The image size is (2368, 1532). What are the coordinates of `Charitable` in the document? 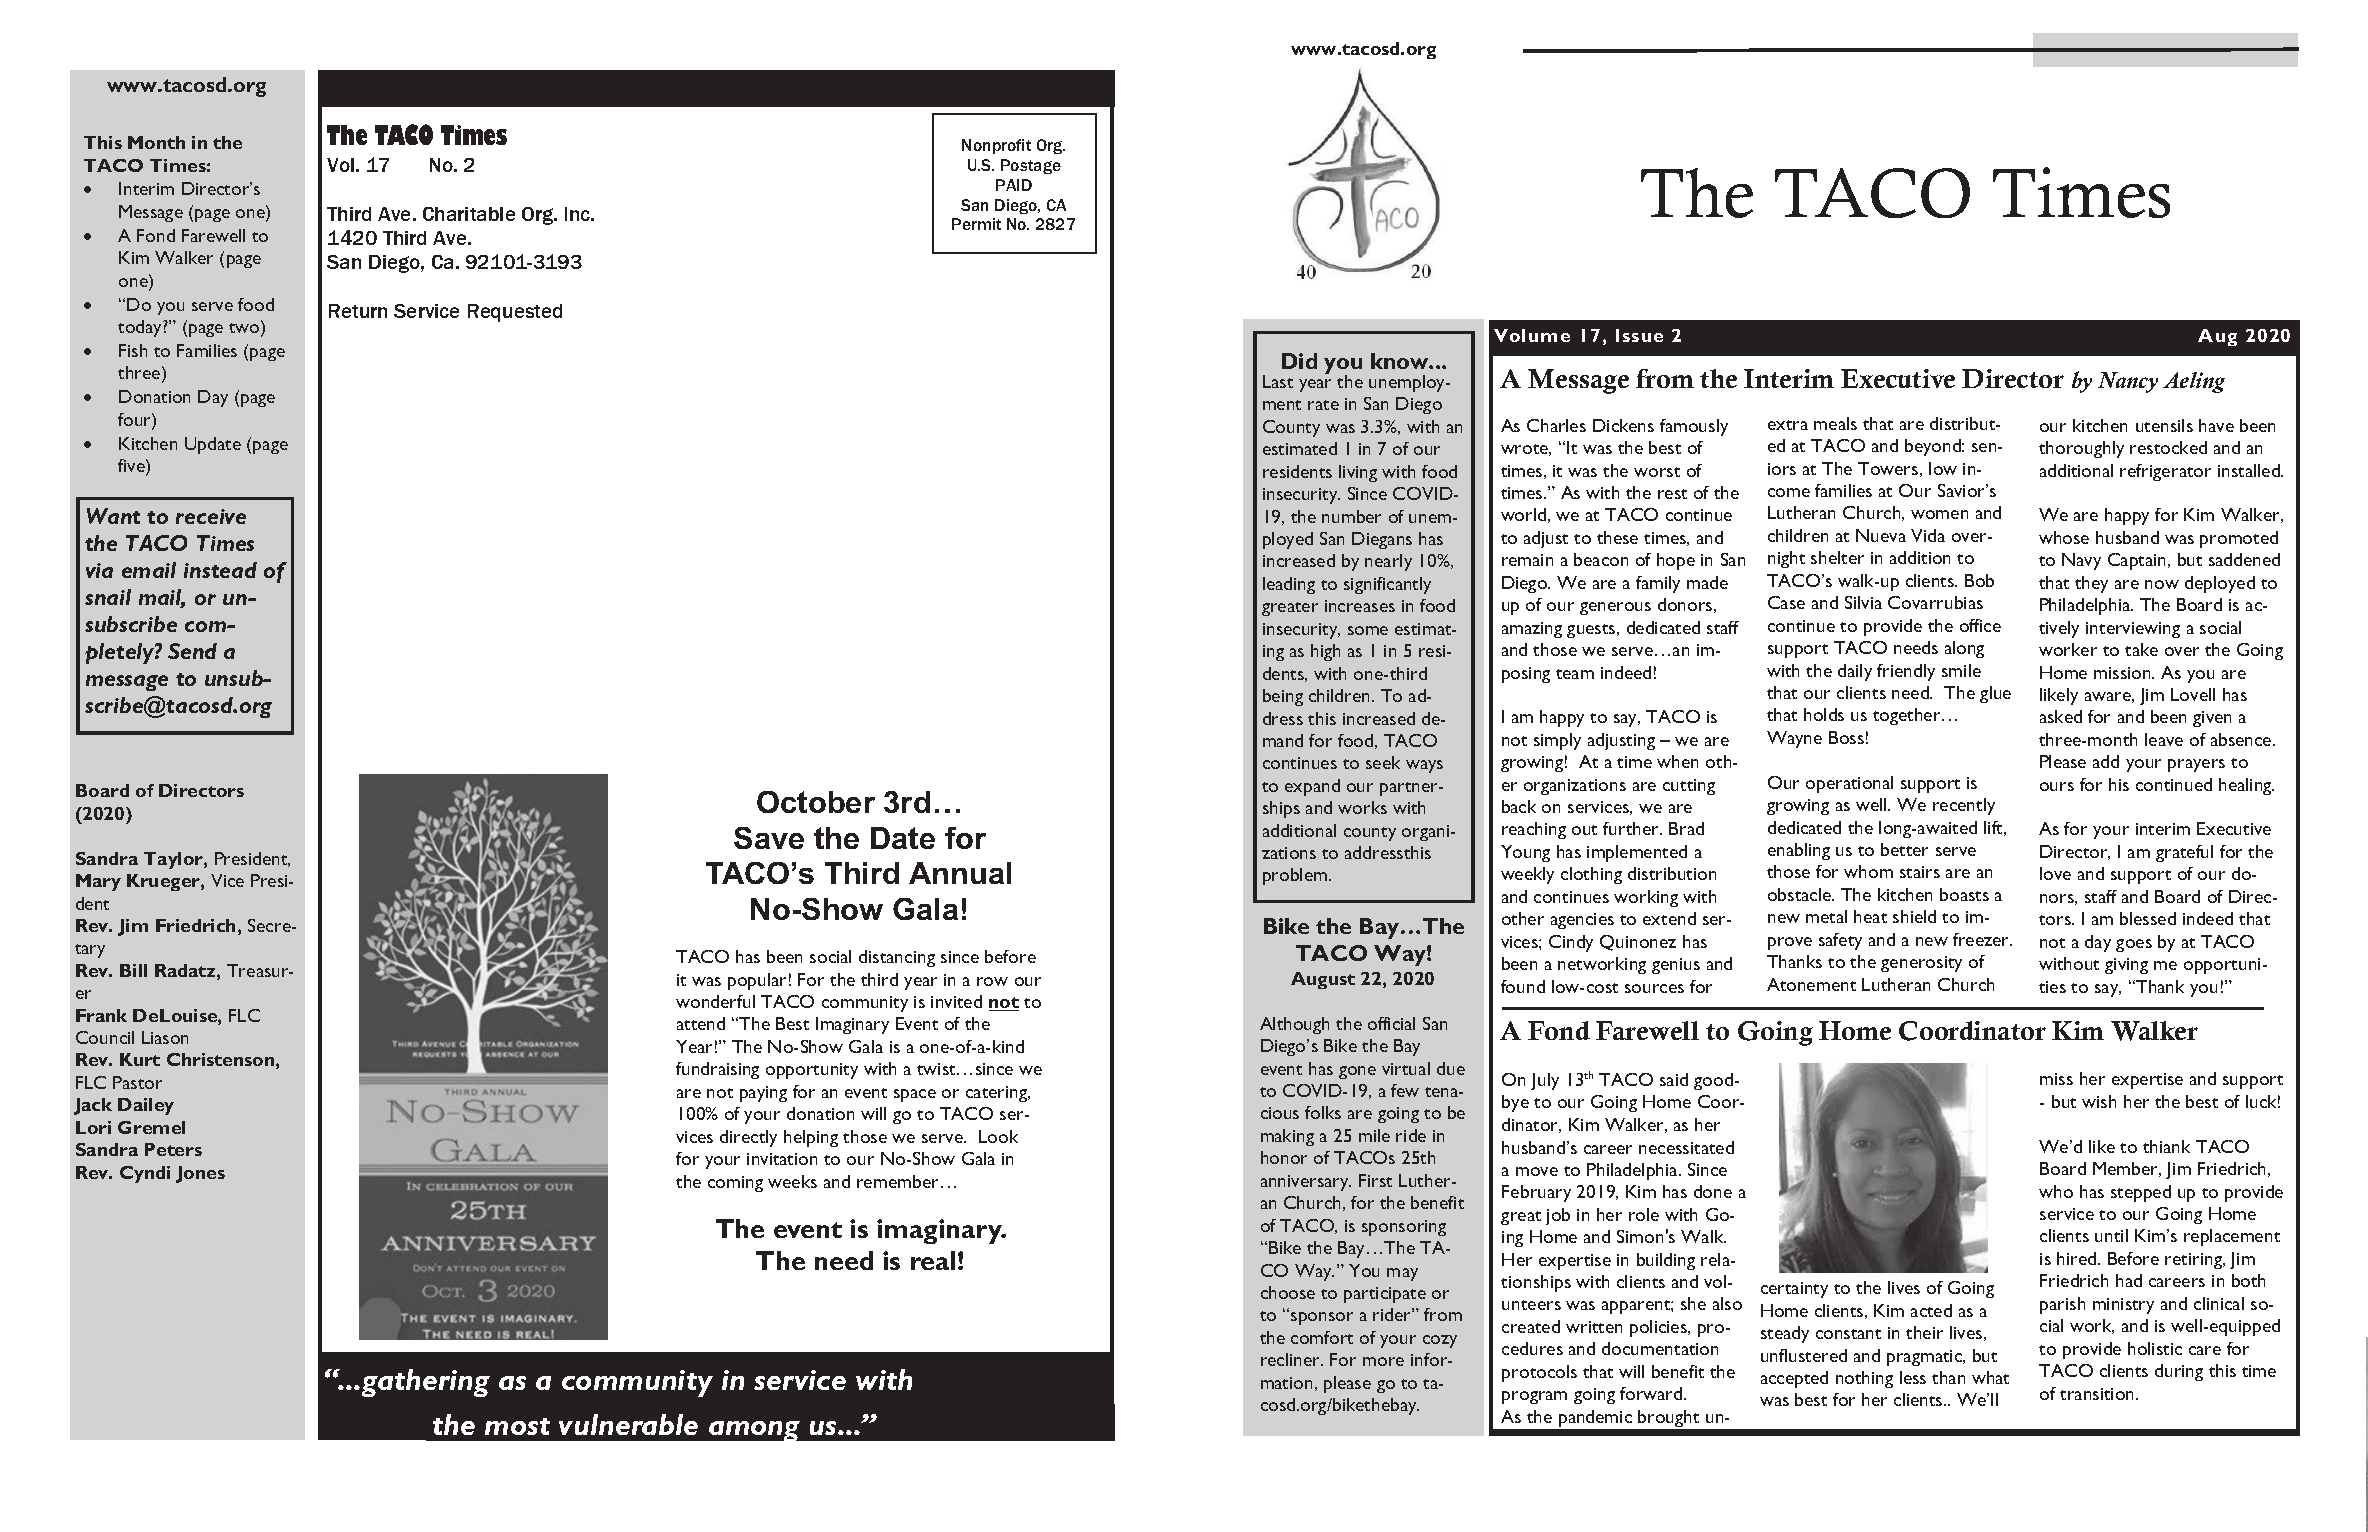 It's located at (469, 214).
